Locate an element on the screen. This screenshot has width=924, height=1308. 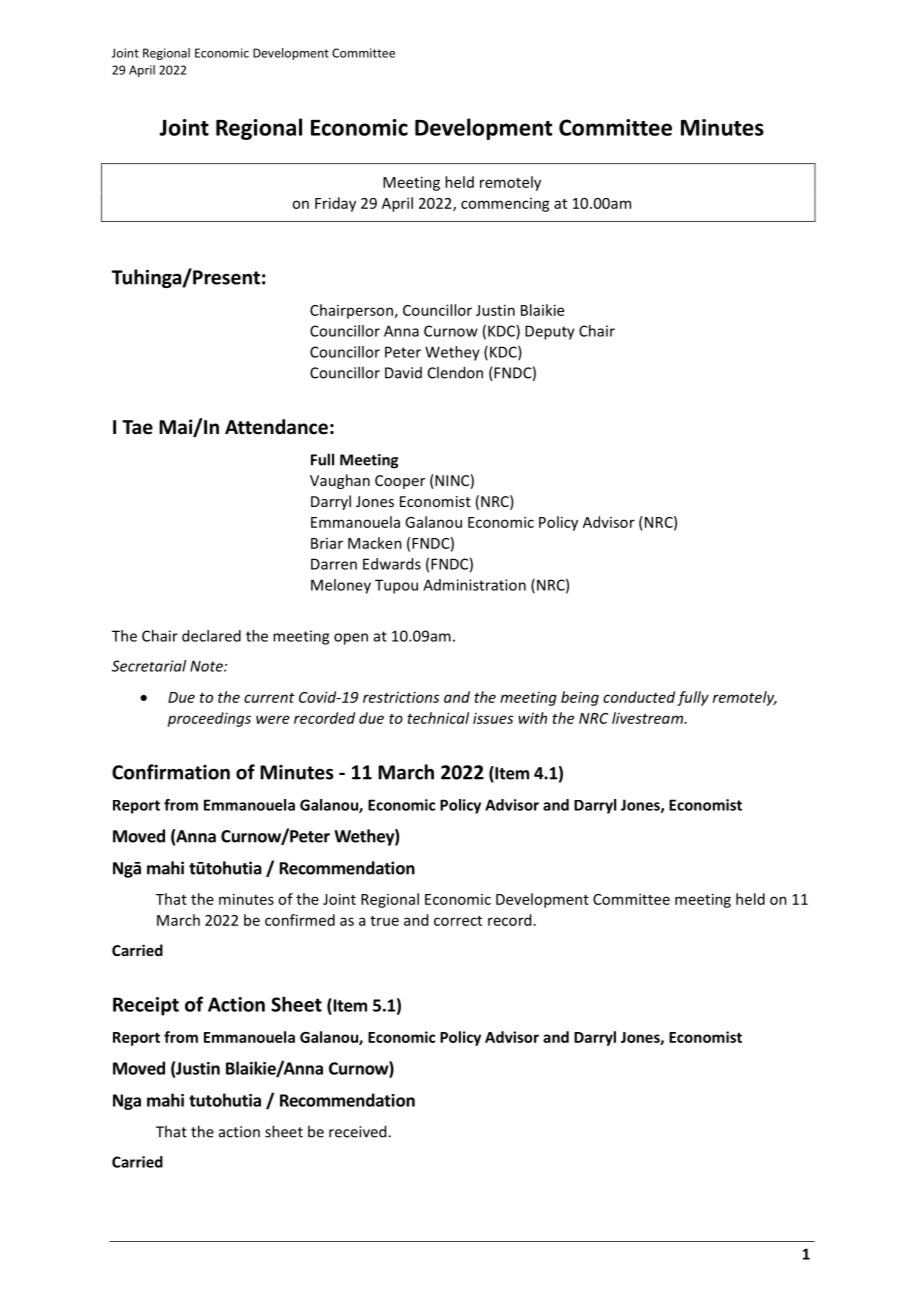
restrictions is located at coordinates (401, 697).
